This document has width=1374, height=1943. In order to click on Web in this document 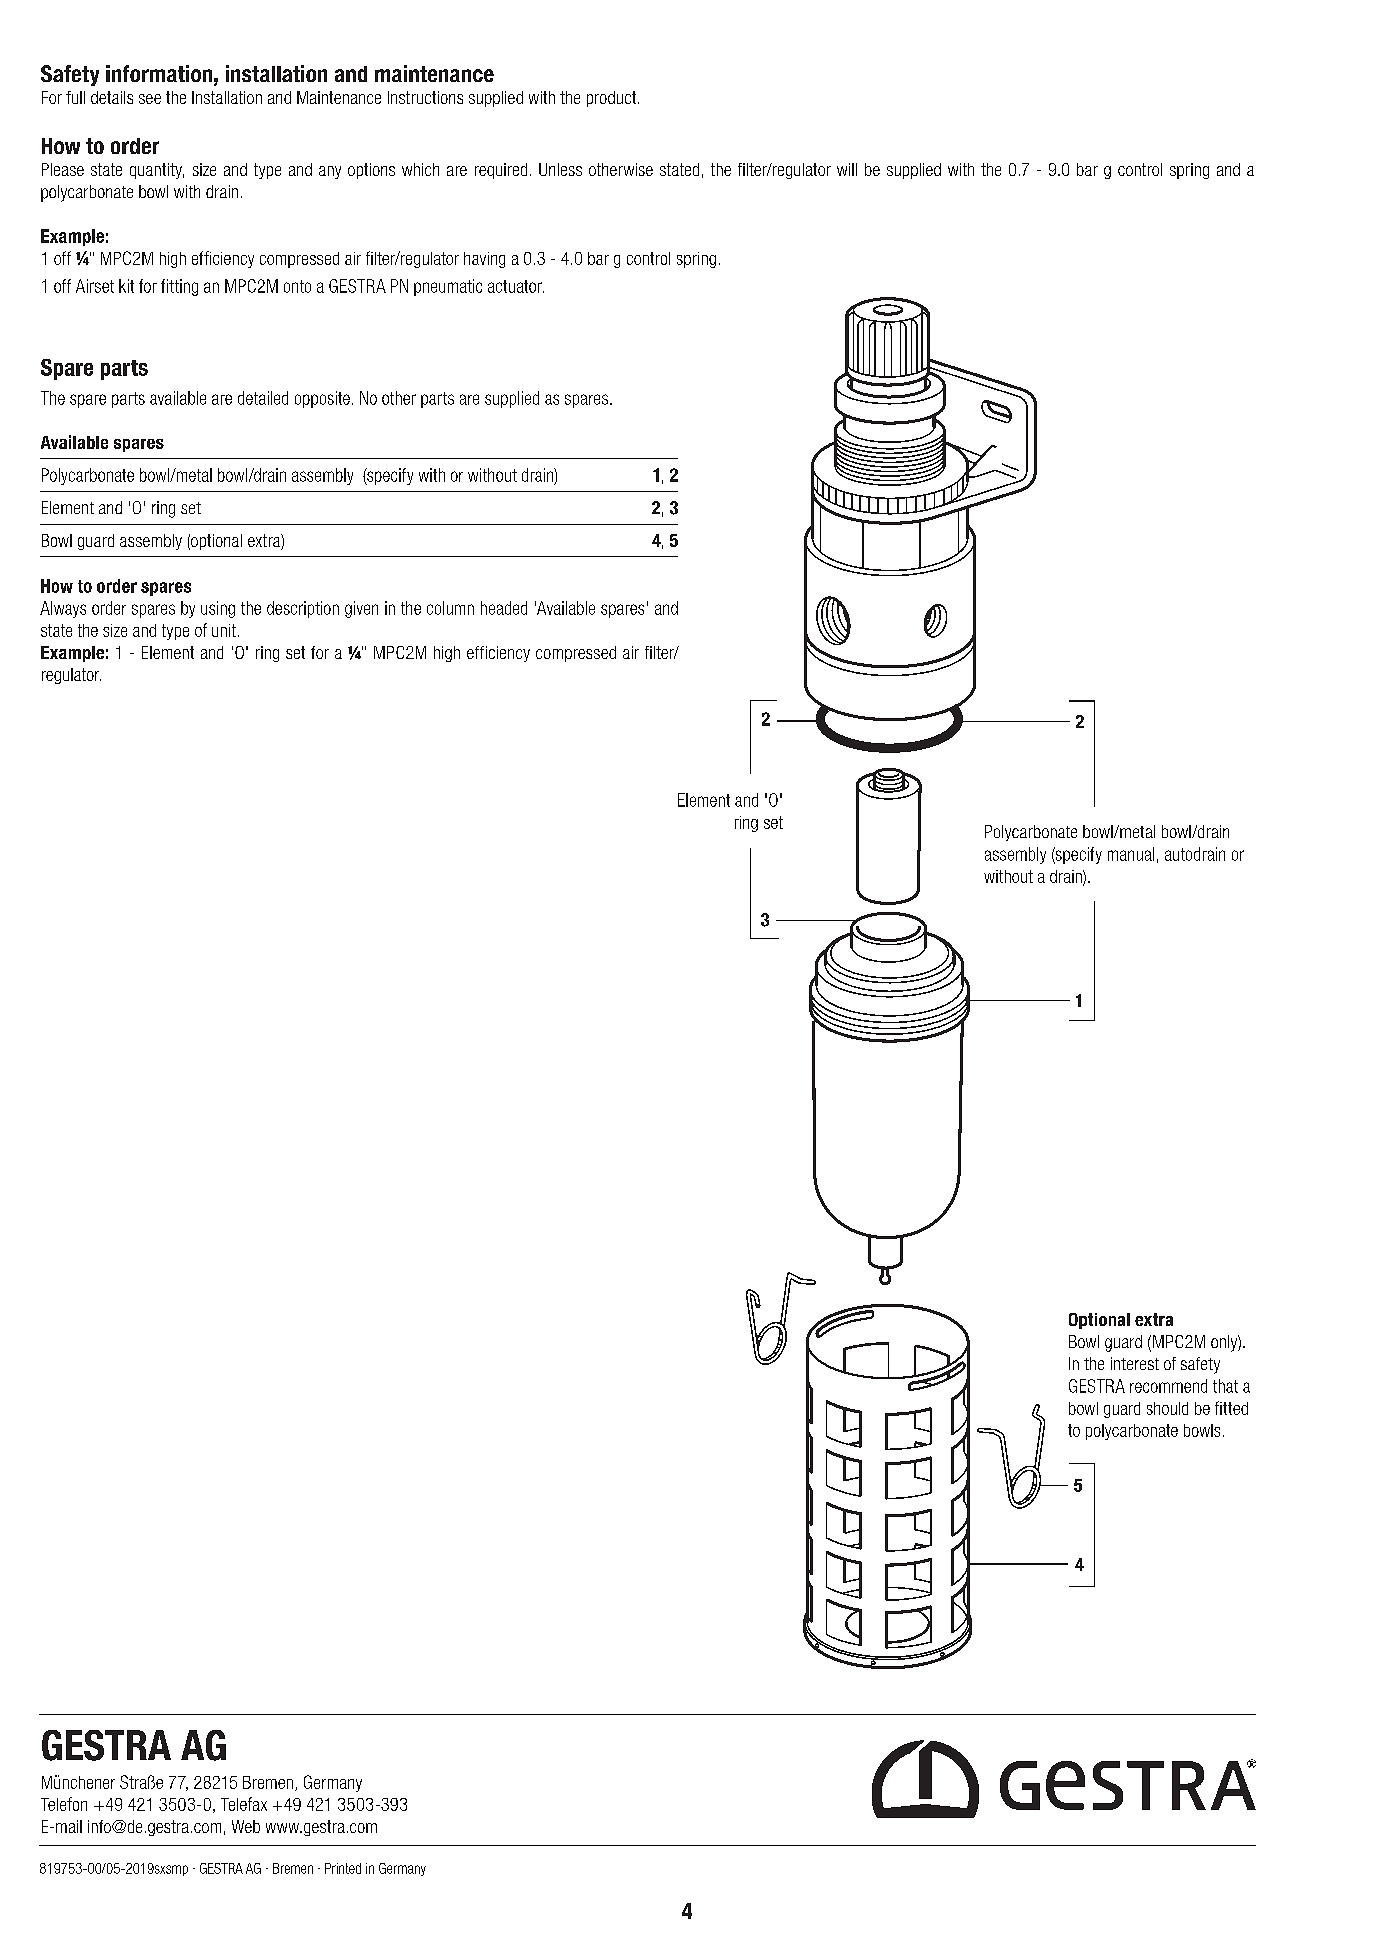, I will do `click(246, 1826)`.
